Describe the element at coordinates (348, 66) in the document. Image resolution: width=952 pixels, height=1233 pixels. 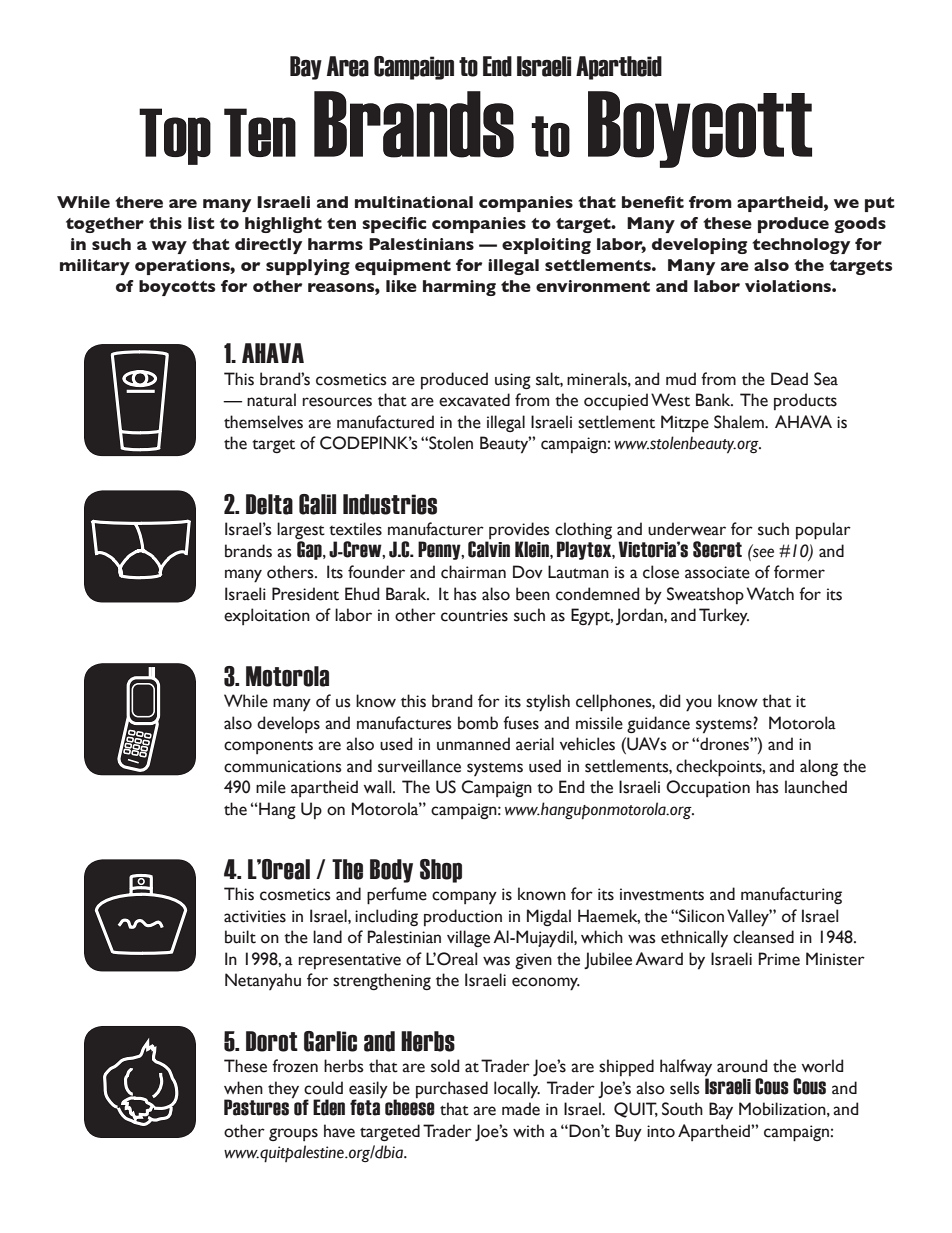
I see `Area` at that location.
